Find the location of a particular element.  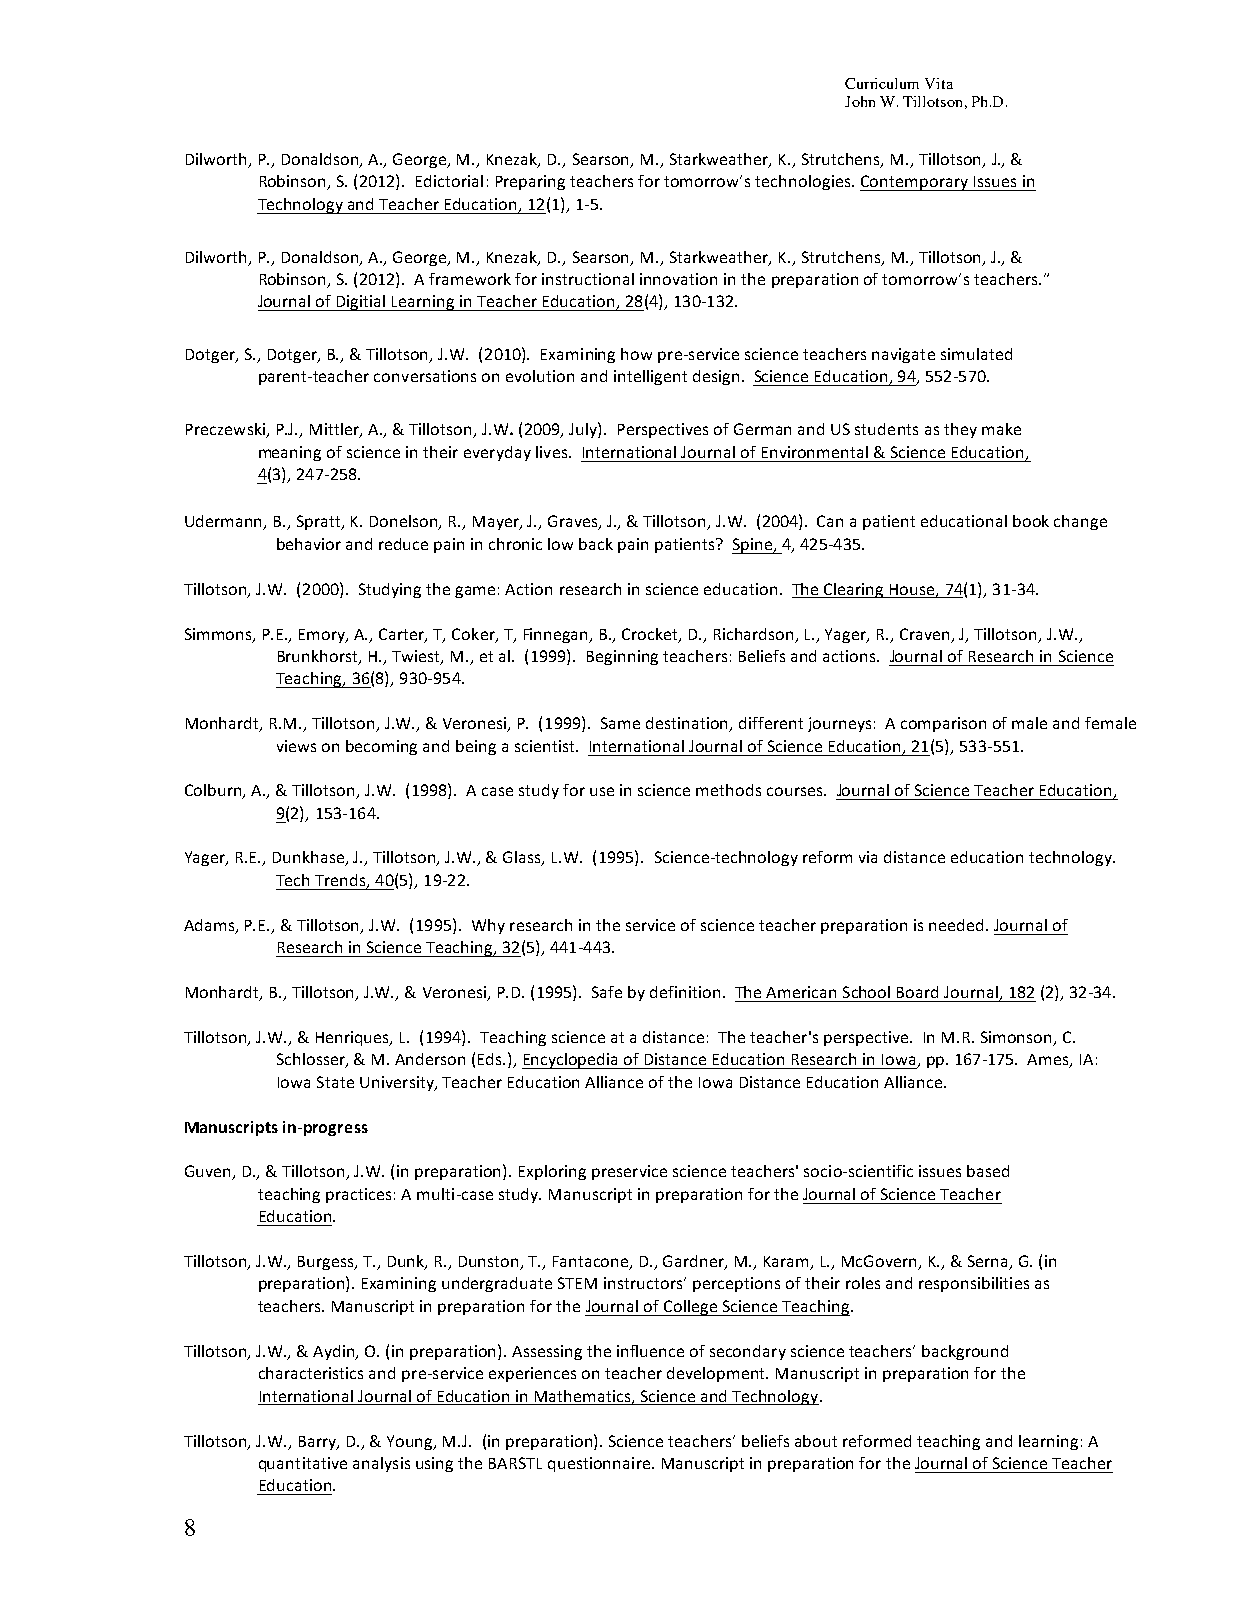

behavior is located at coordinates (309, 544).
